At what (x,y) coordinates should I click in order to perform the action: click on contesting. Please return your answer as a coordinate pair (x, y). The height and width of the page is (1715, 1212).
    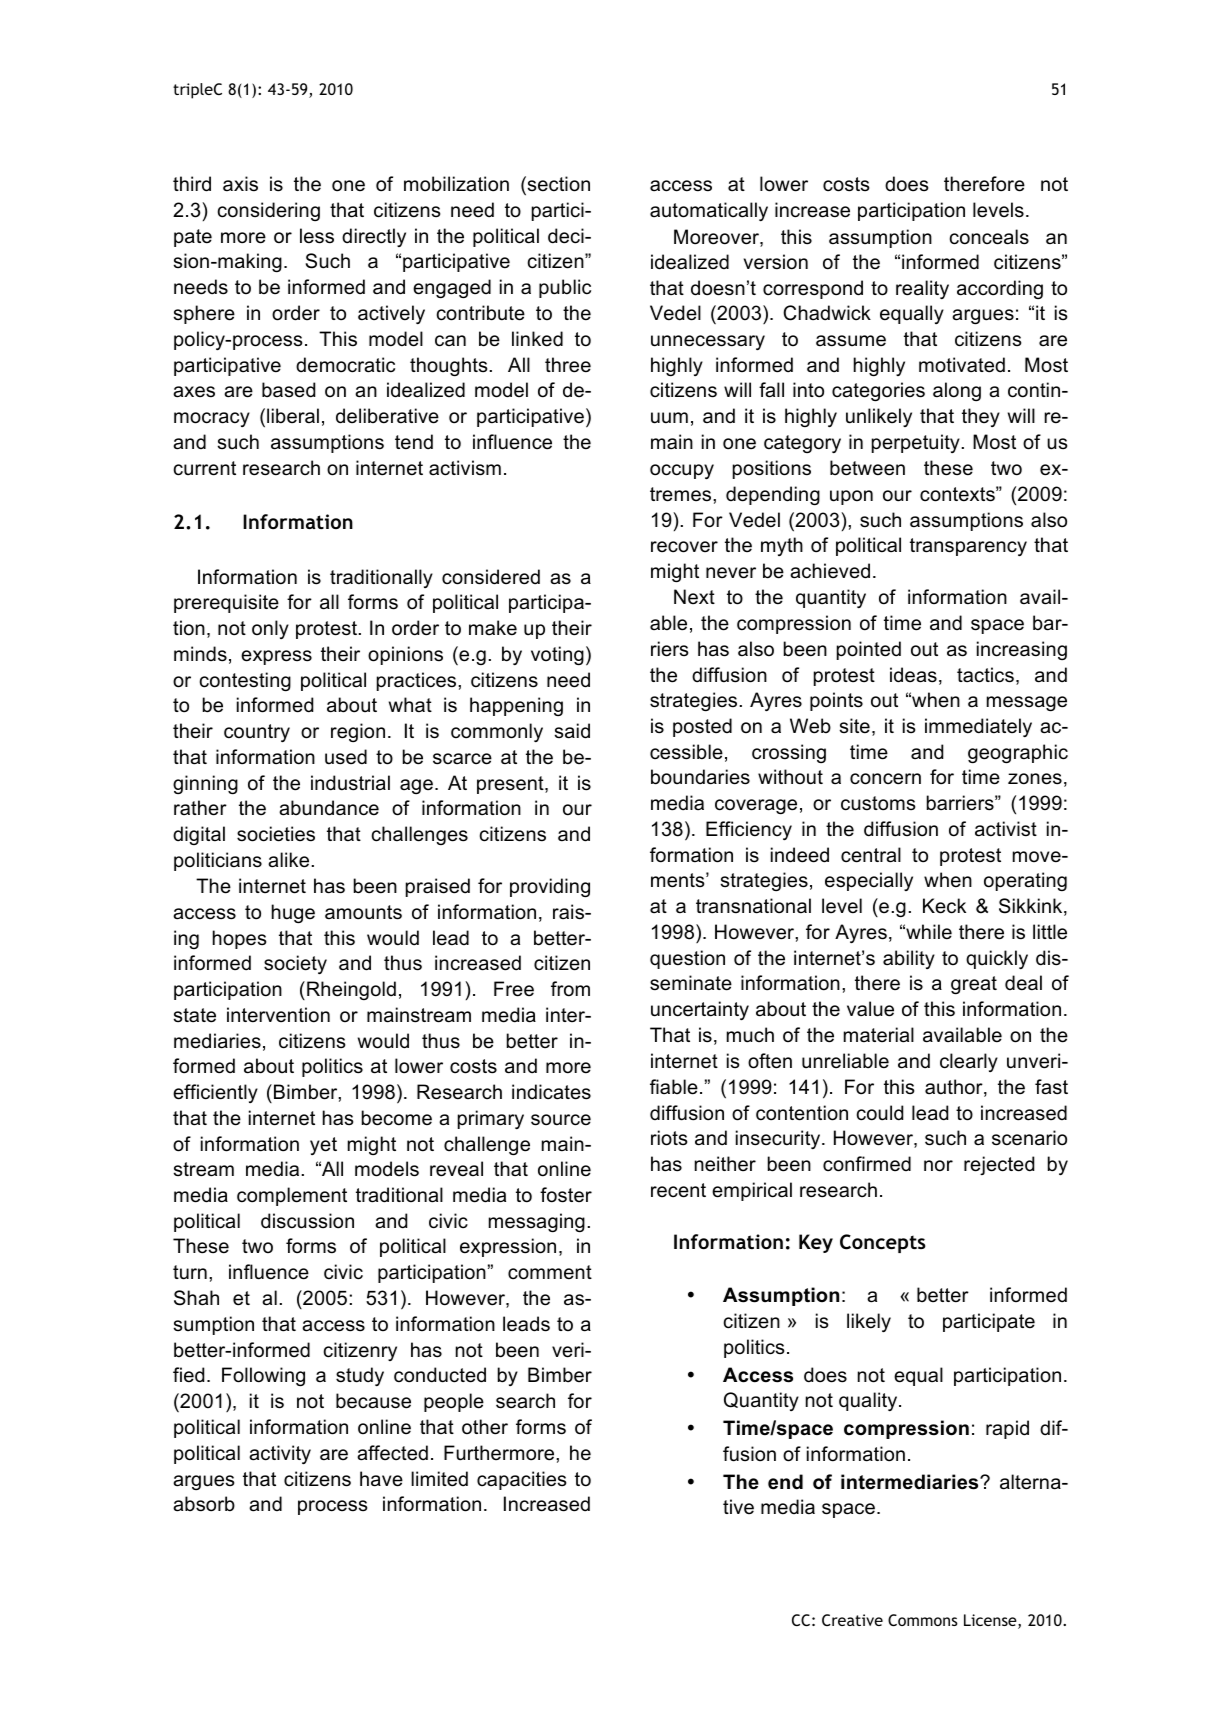
    Looking at the image, I should click on (245, 681).
